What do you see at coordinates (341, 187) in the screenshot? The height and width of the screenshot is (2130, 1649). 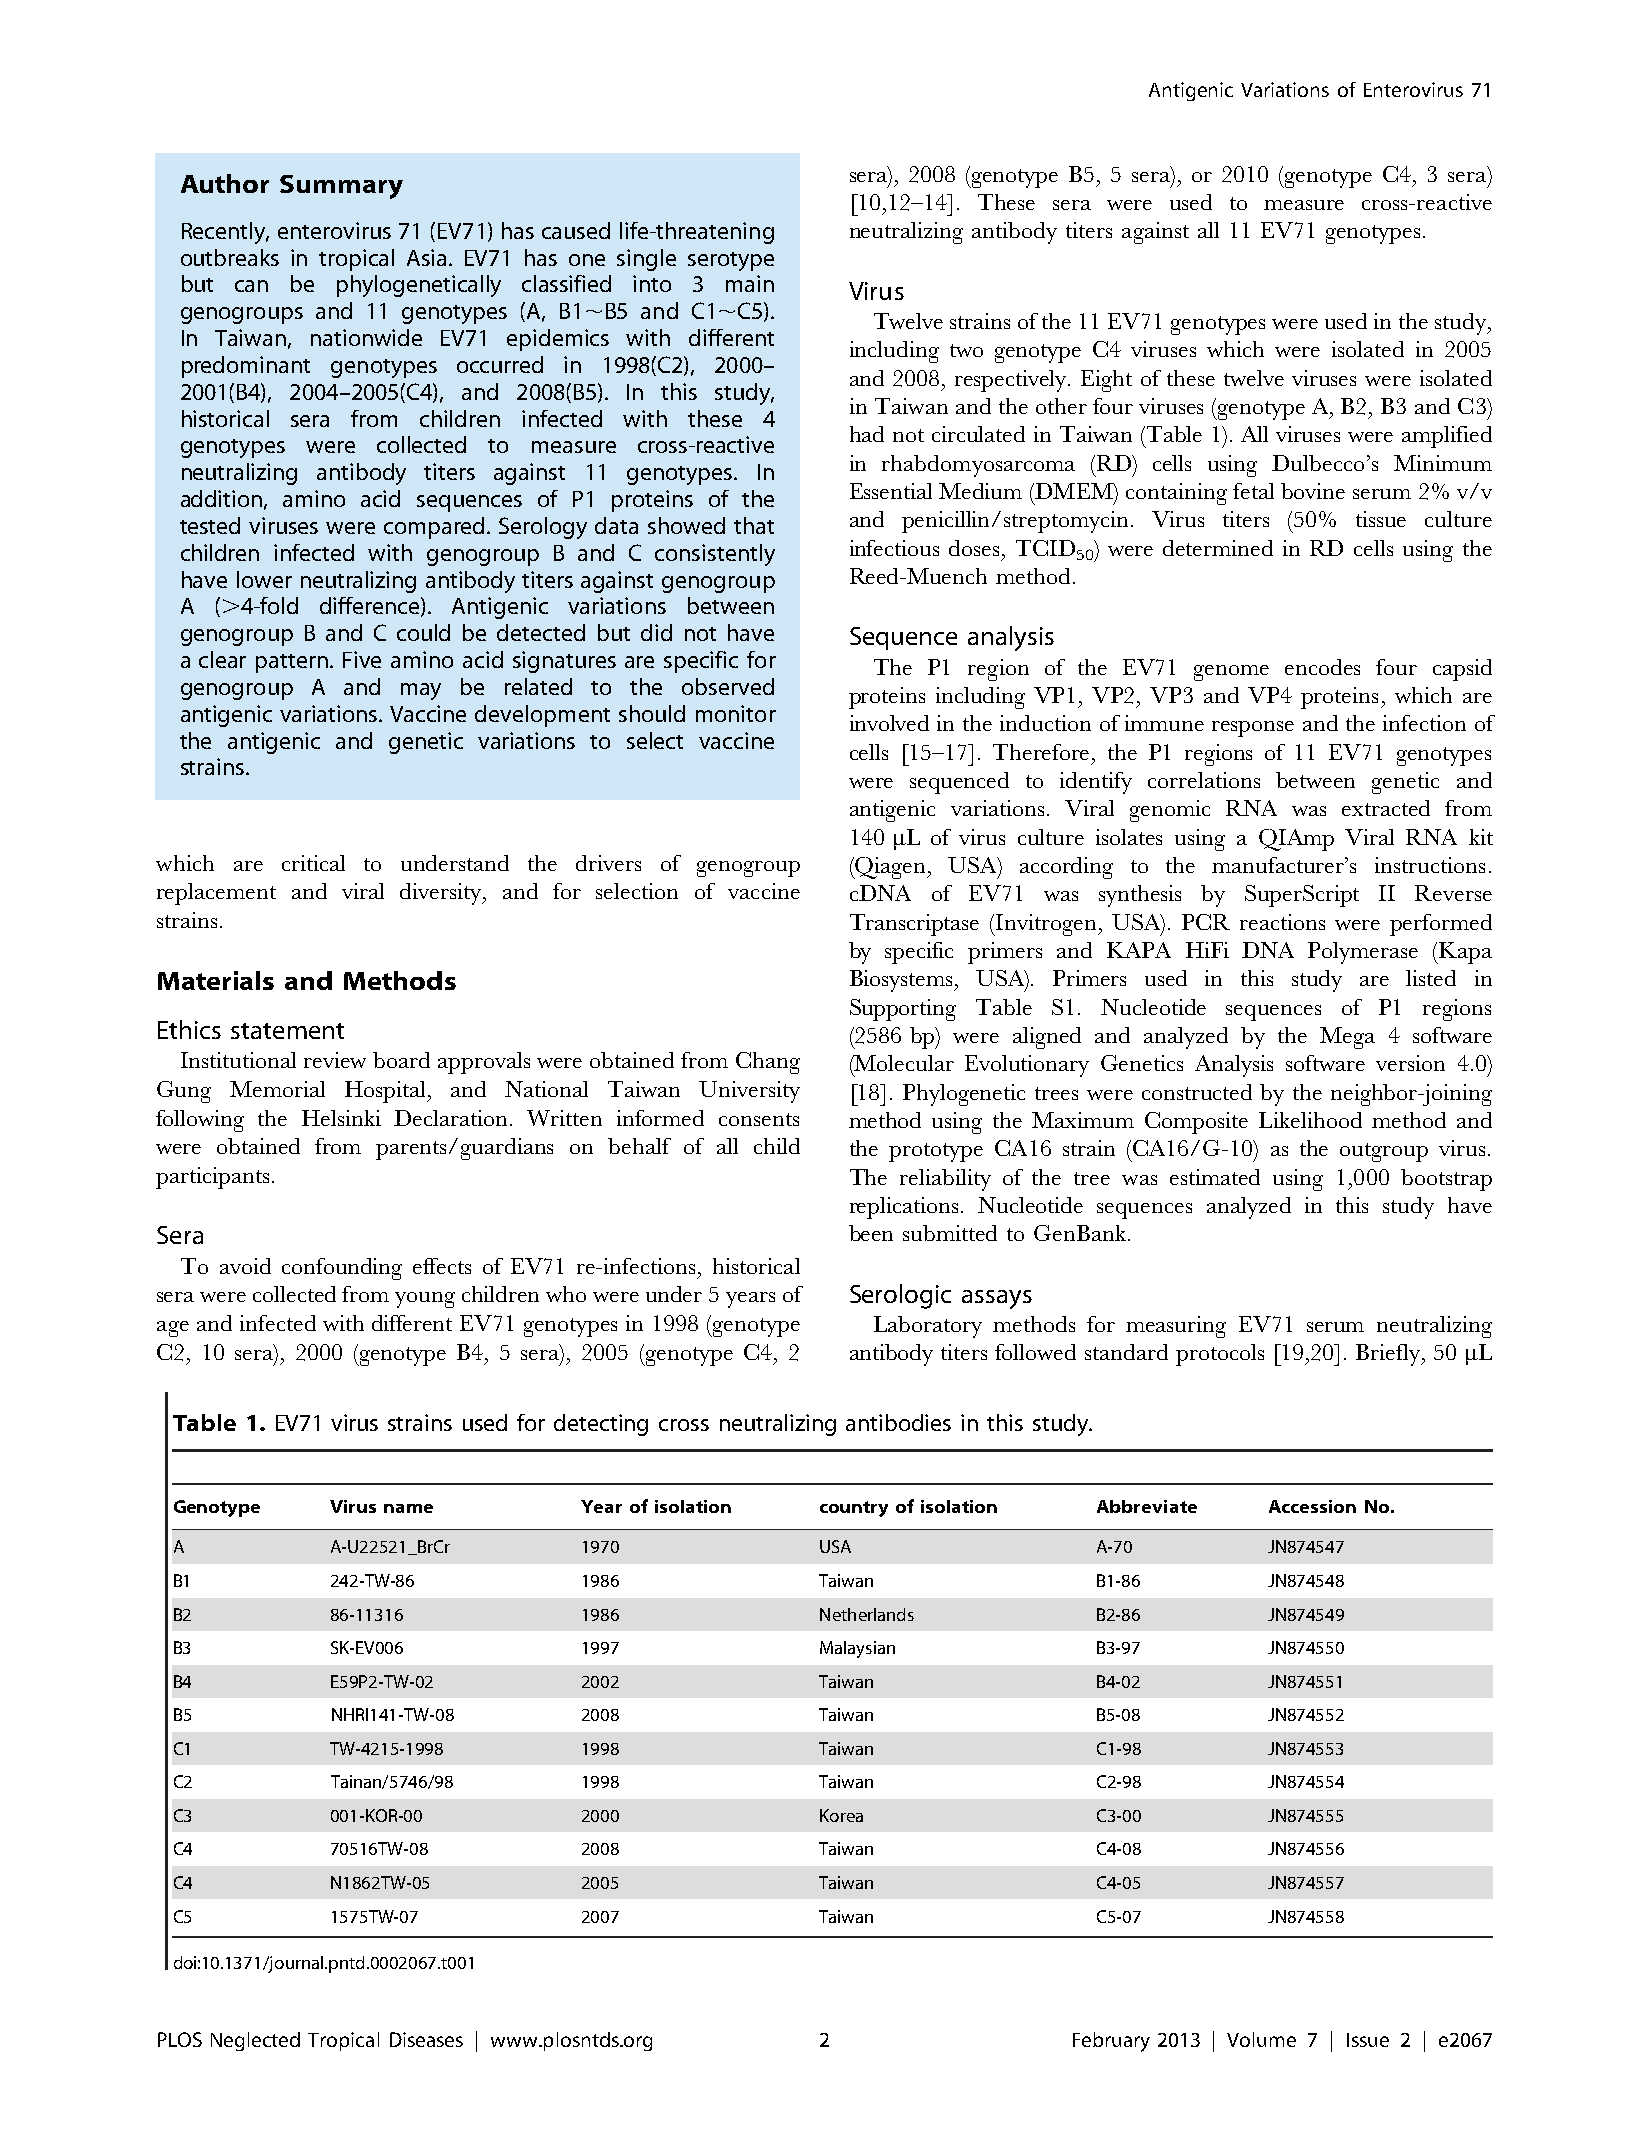 I see `Summary` at bounding box center [341, 187].
